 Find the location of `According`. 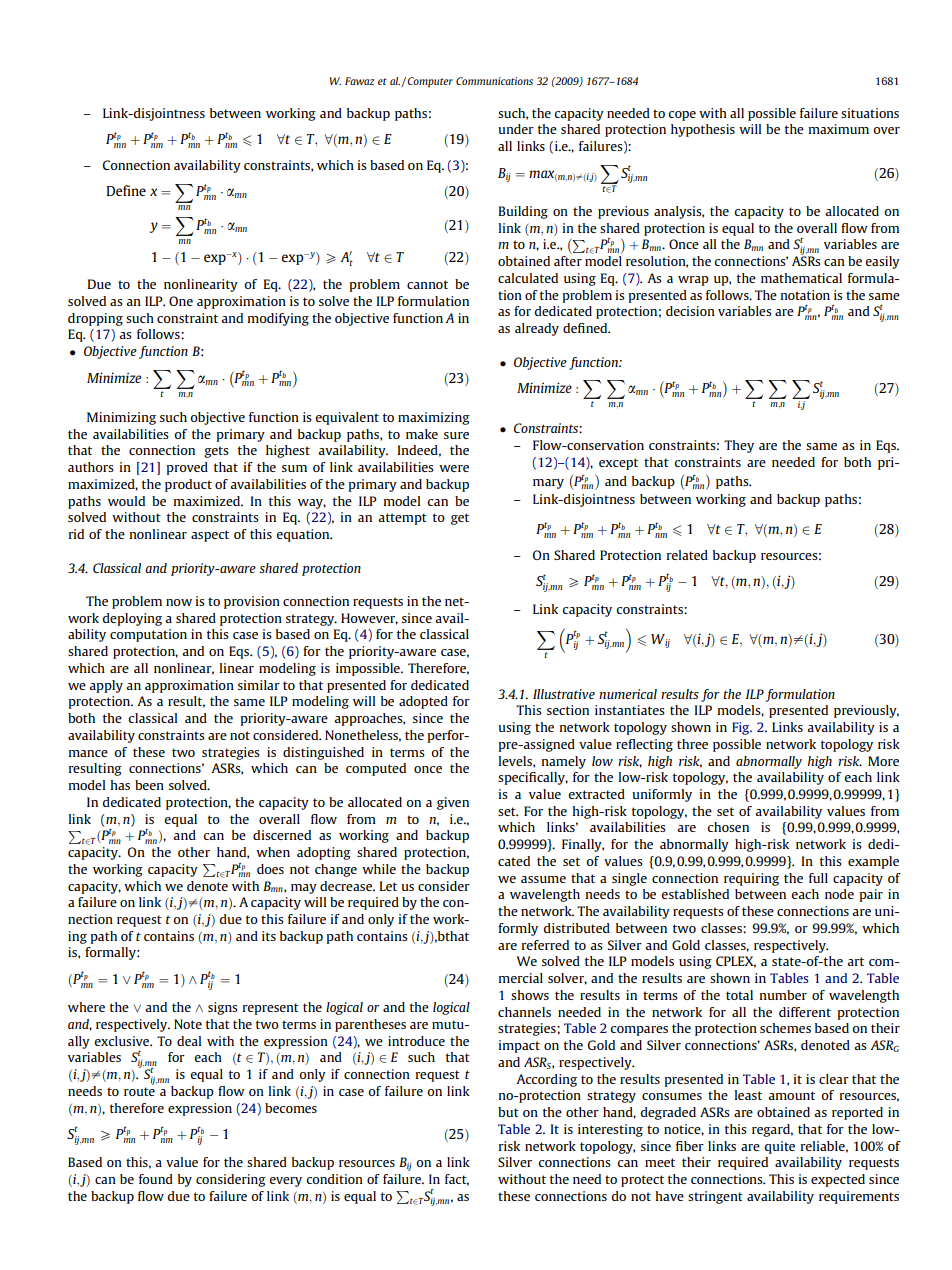

According is located at coordinates (546, 1080).
